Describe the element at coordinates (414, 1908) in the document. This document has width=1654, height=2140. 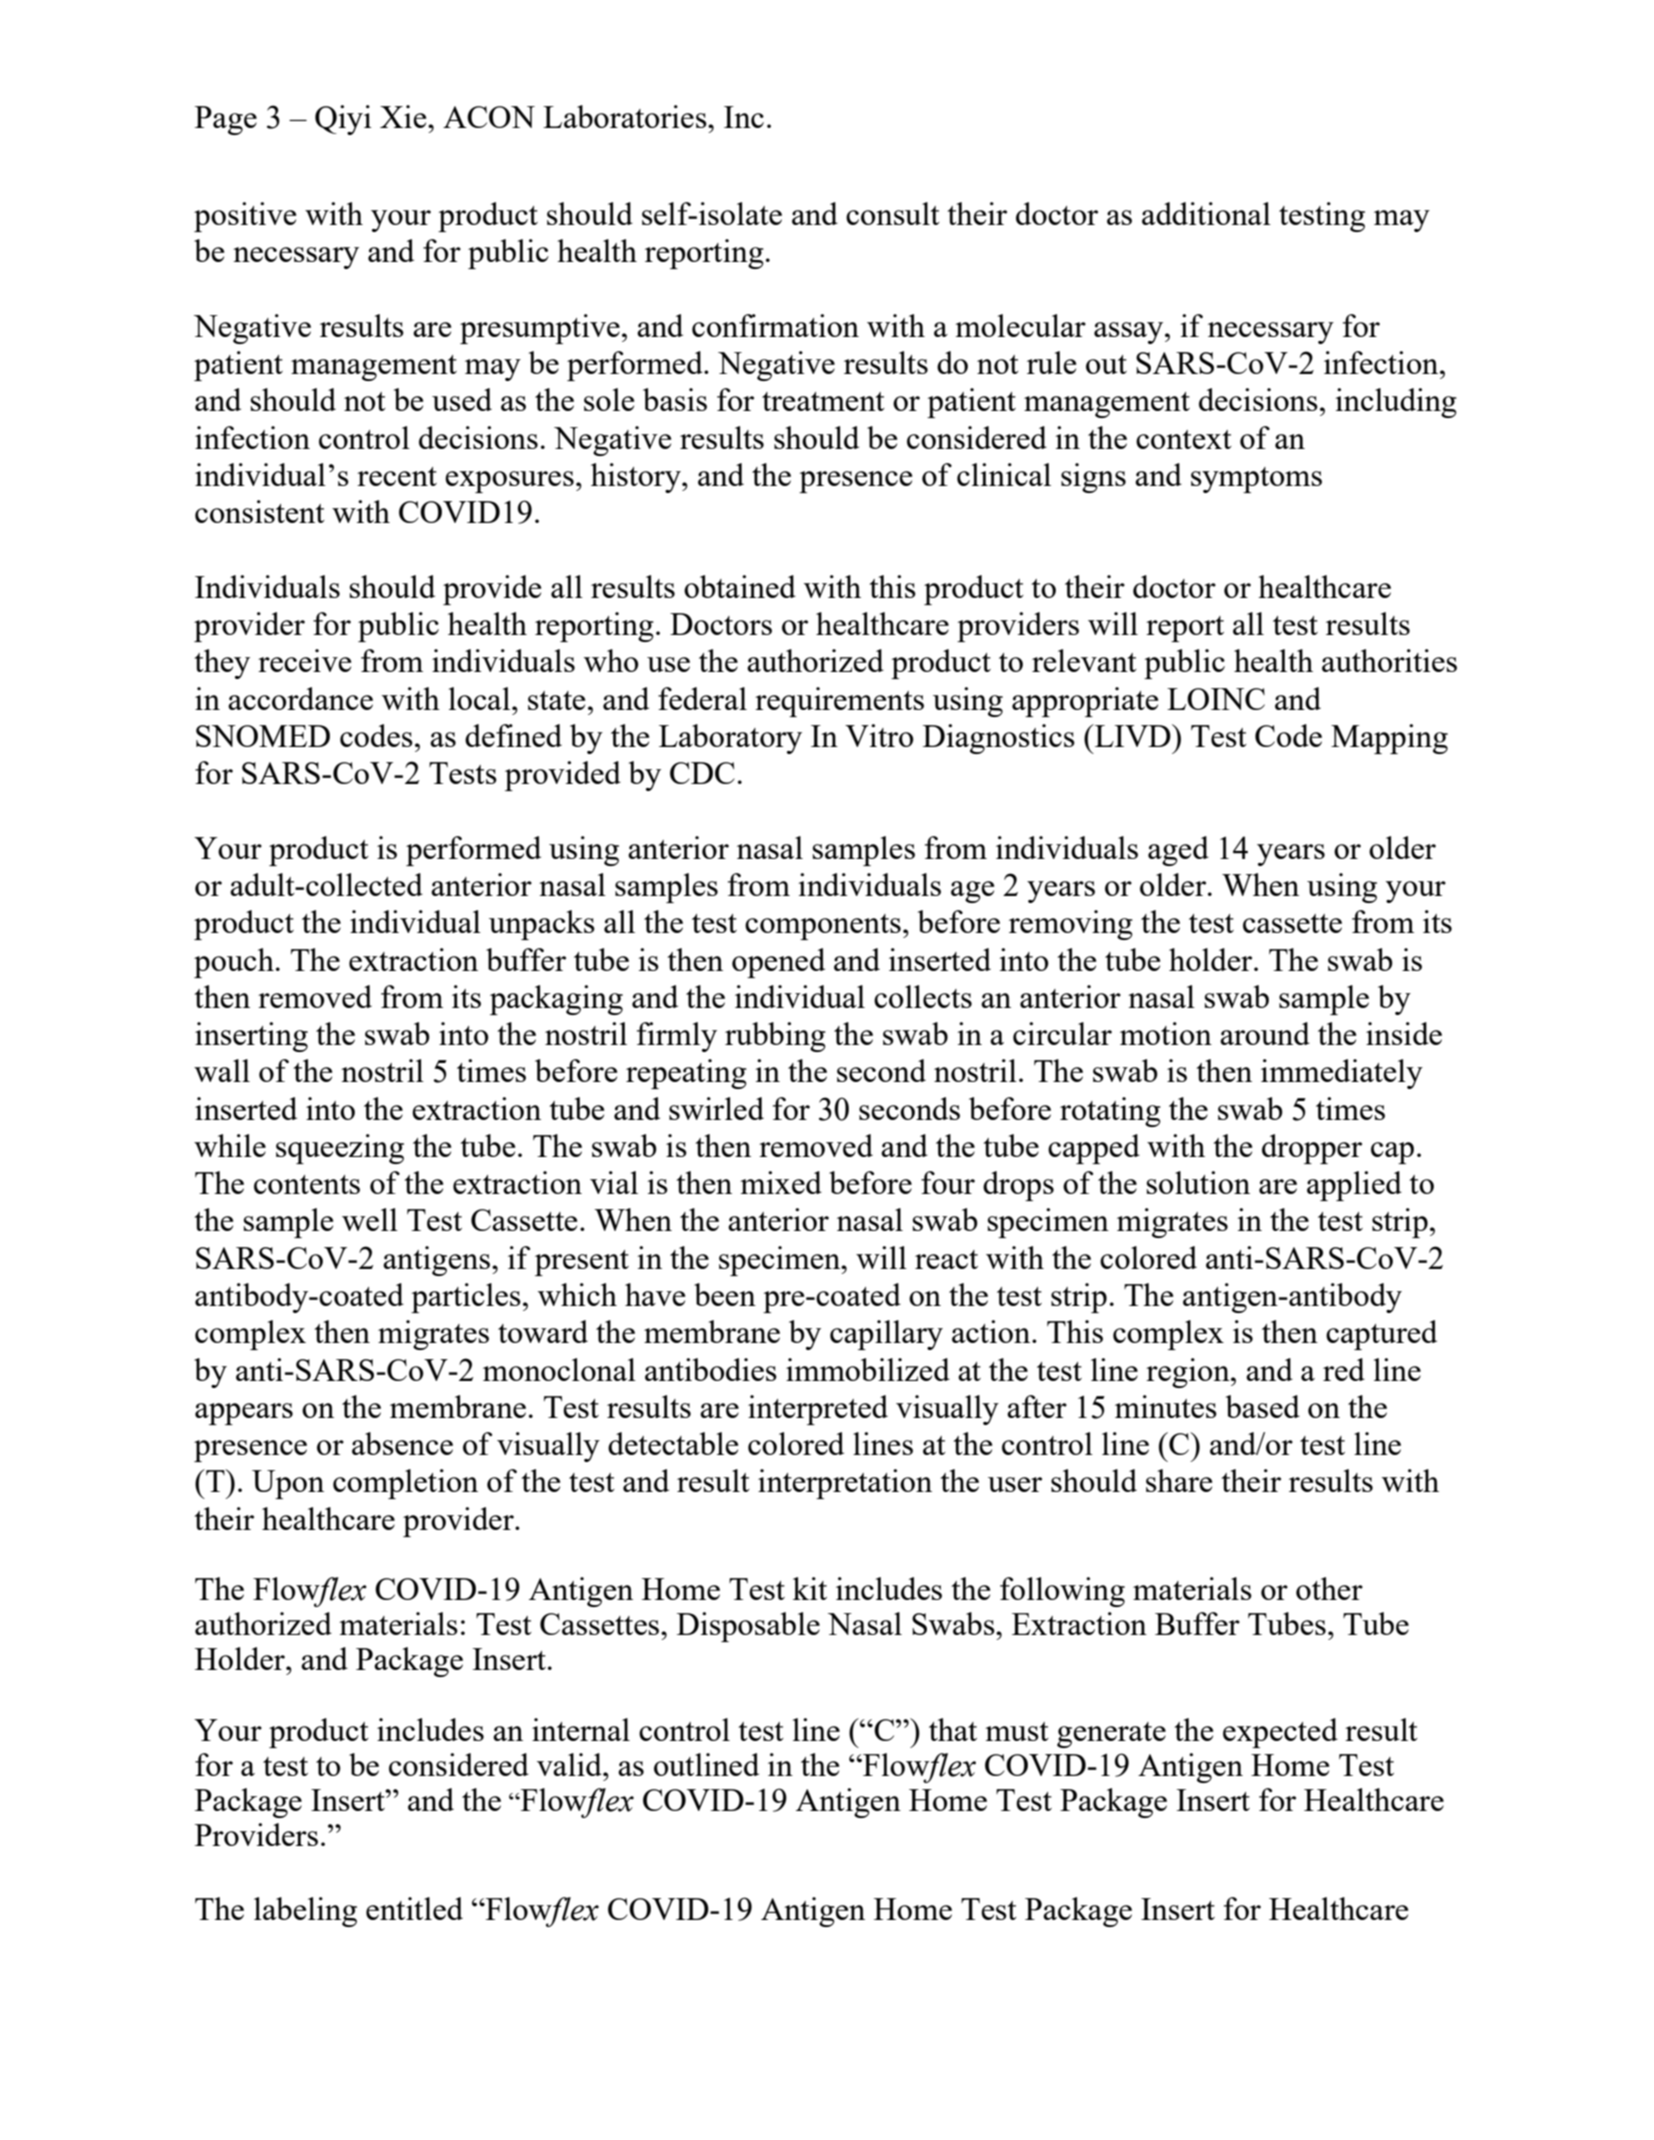
I see `entitled` at that location.
